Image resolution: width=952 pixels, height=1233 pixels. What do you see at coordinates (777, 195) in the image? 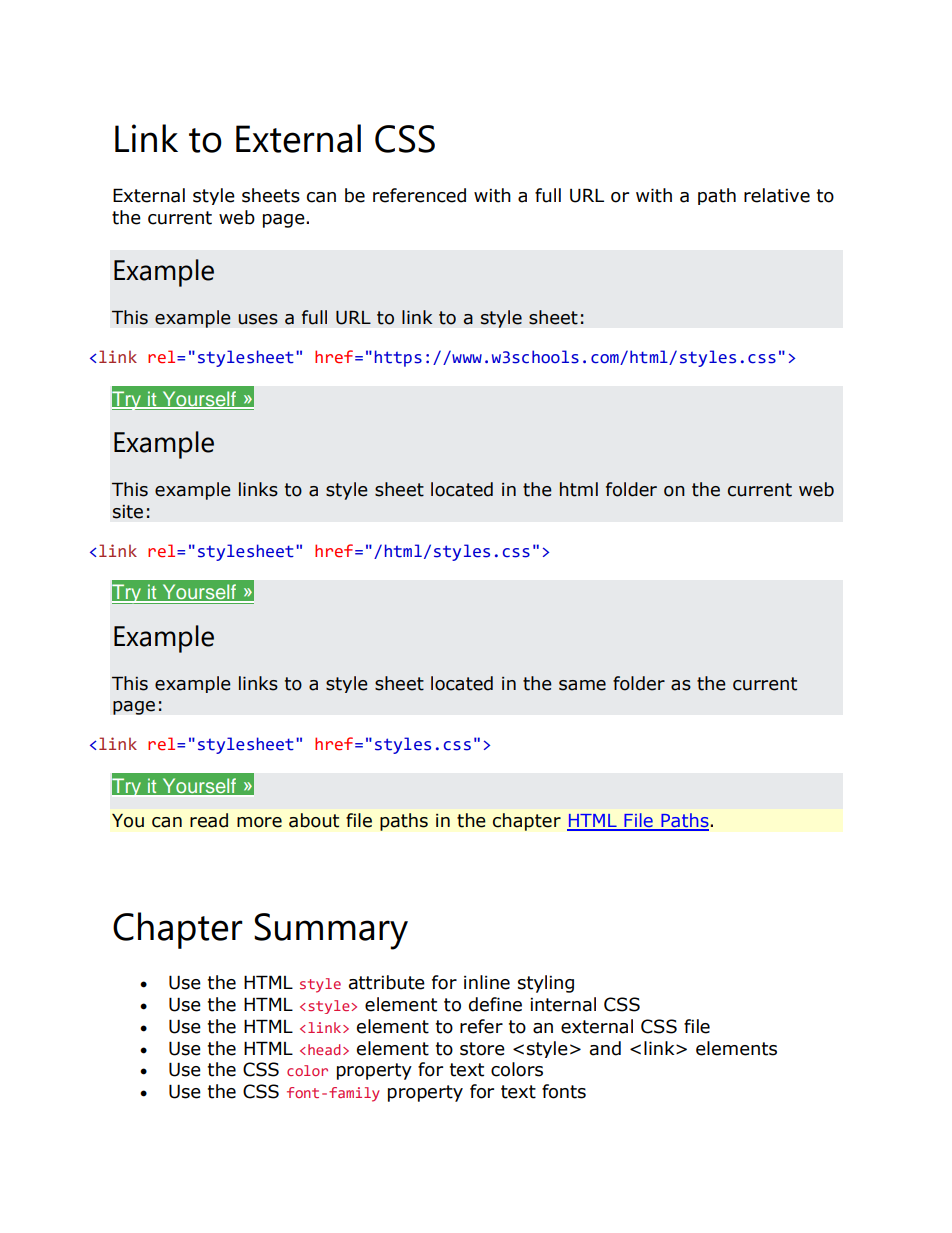
I see `relative` at bounding box center [777, 195].
